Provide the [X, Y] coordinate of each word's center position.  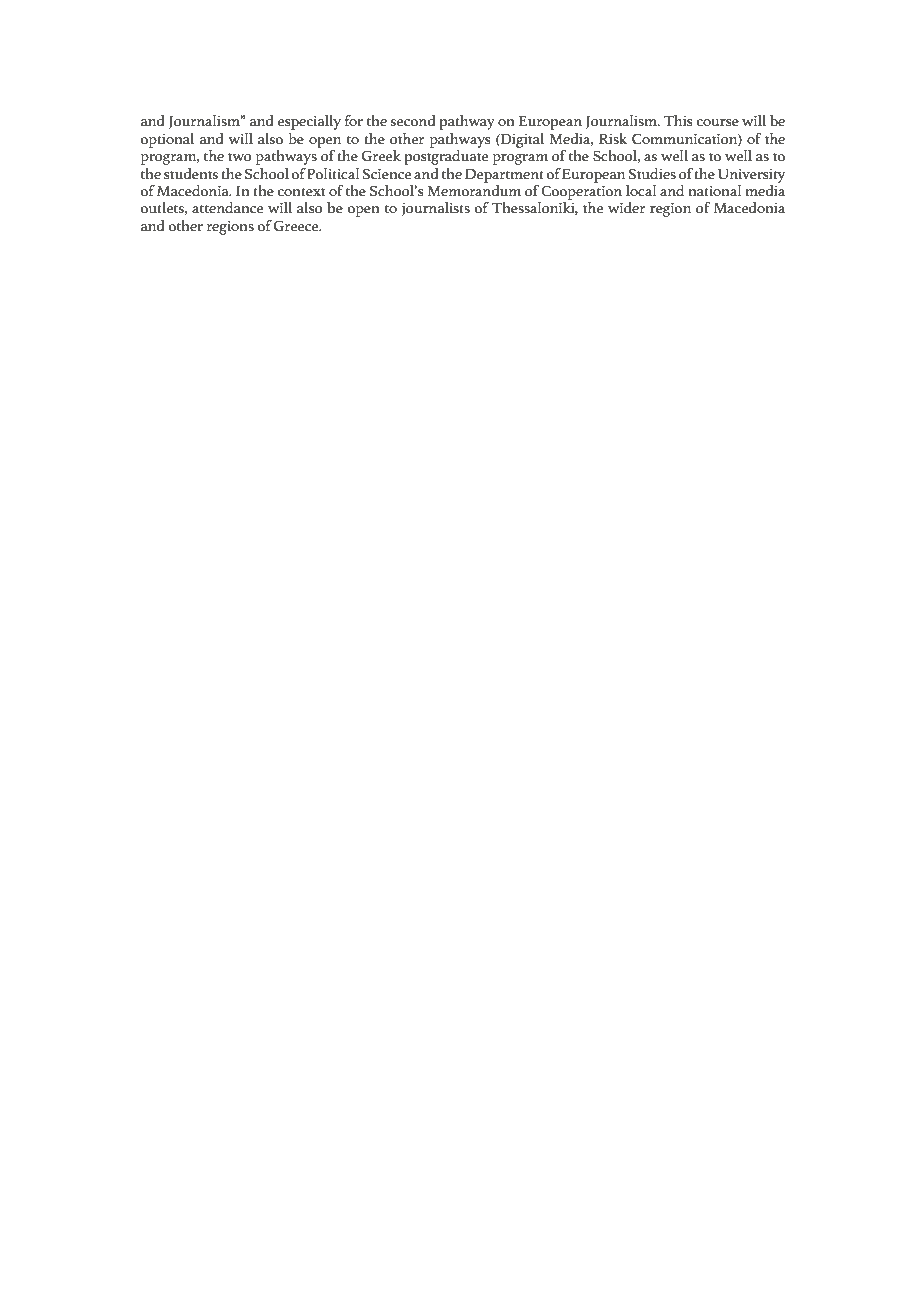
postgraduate [446, 157]
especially [309, 122]
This [677, 121]
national [714, 191]
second [413, 121]
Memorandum [474, 189]
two [240, 157]
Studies [652, 174]
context [301, 192]
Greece [297, 226]
